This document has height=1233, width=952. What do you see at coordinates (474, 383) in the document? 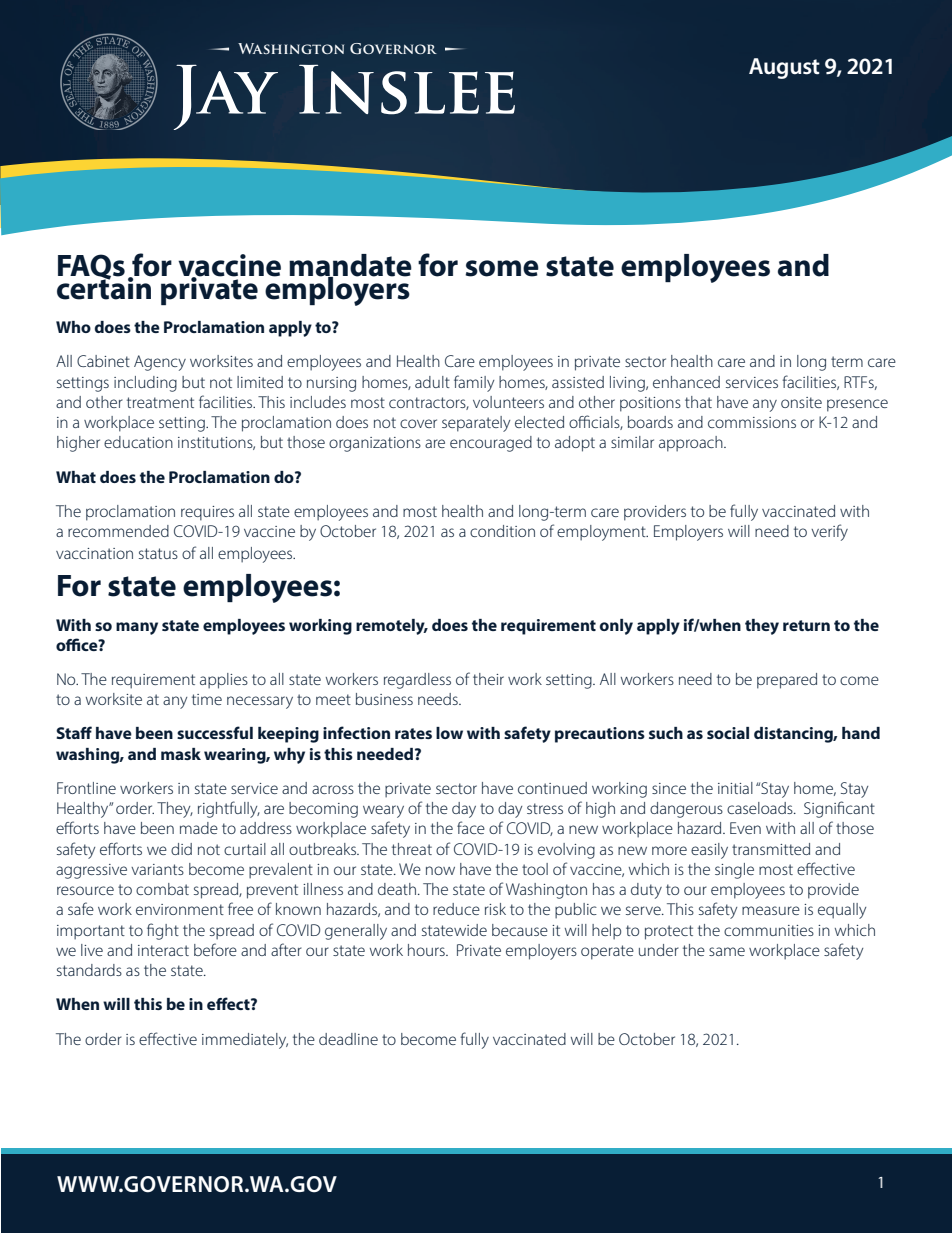
I see `family` at bounding box center [474, 383].
